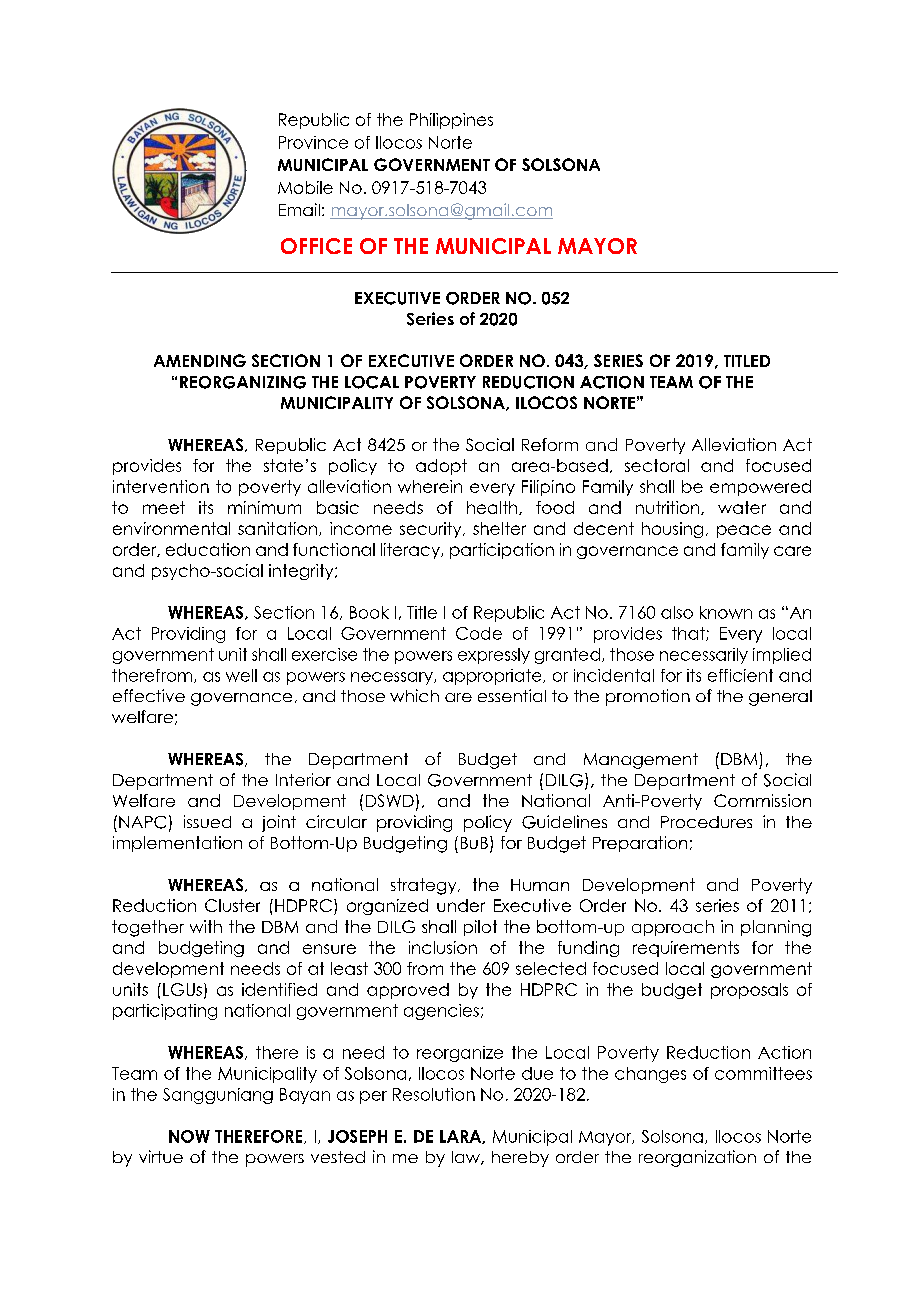  What do you see at coordinates (704, 656) in the page?
I see `necessarily` at bounding box center [704, 656].
